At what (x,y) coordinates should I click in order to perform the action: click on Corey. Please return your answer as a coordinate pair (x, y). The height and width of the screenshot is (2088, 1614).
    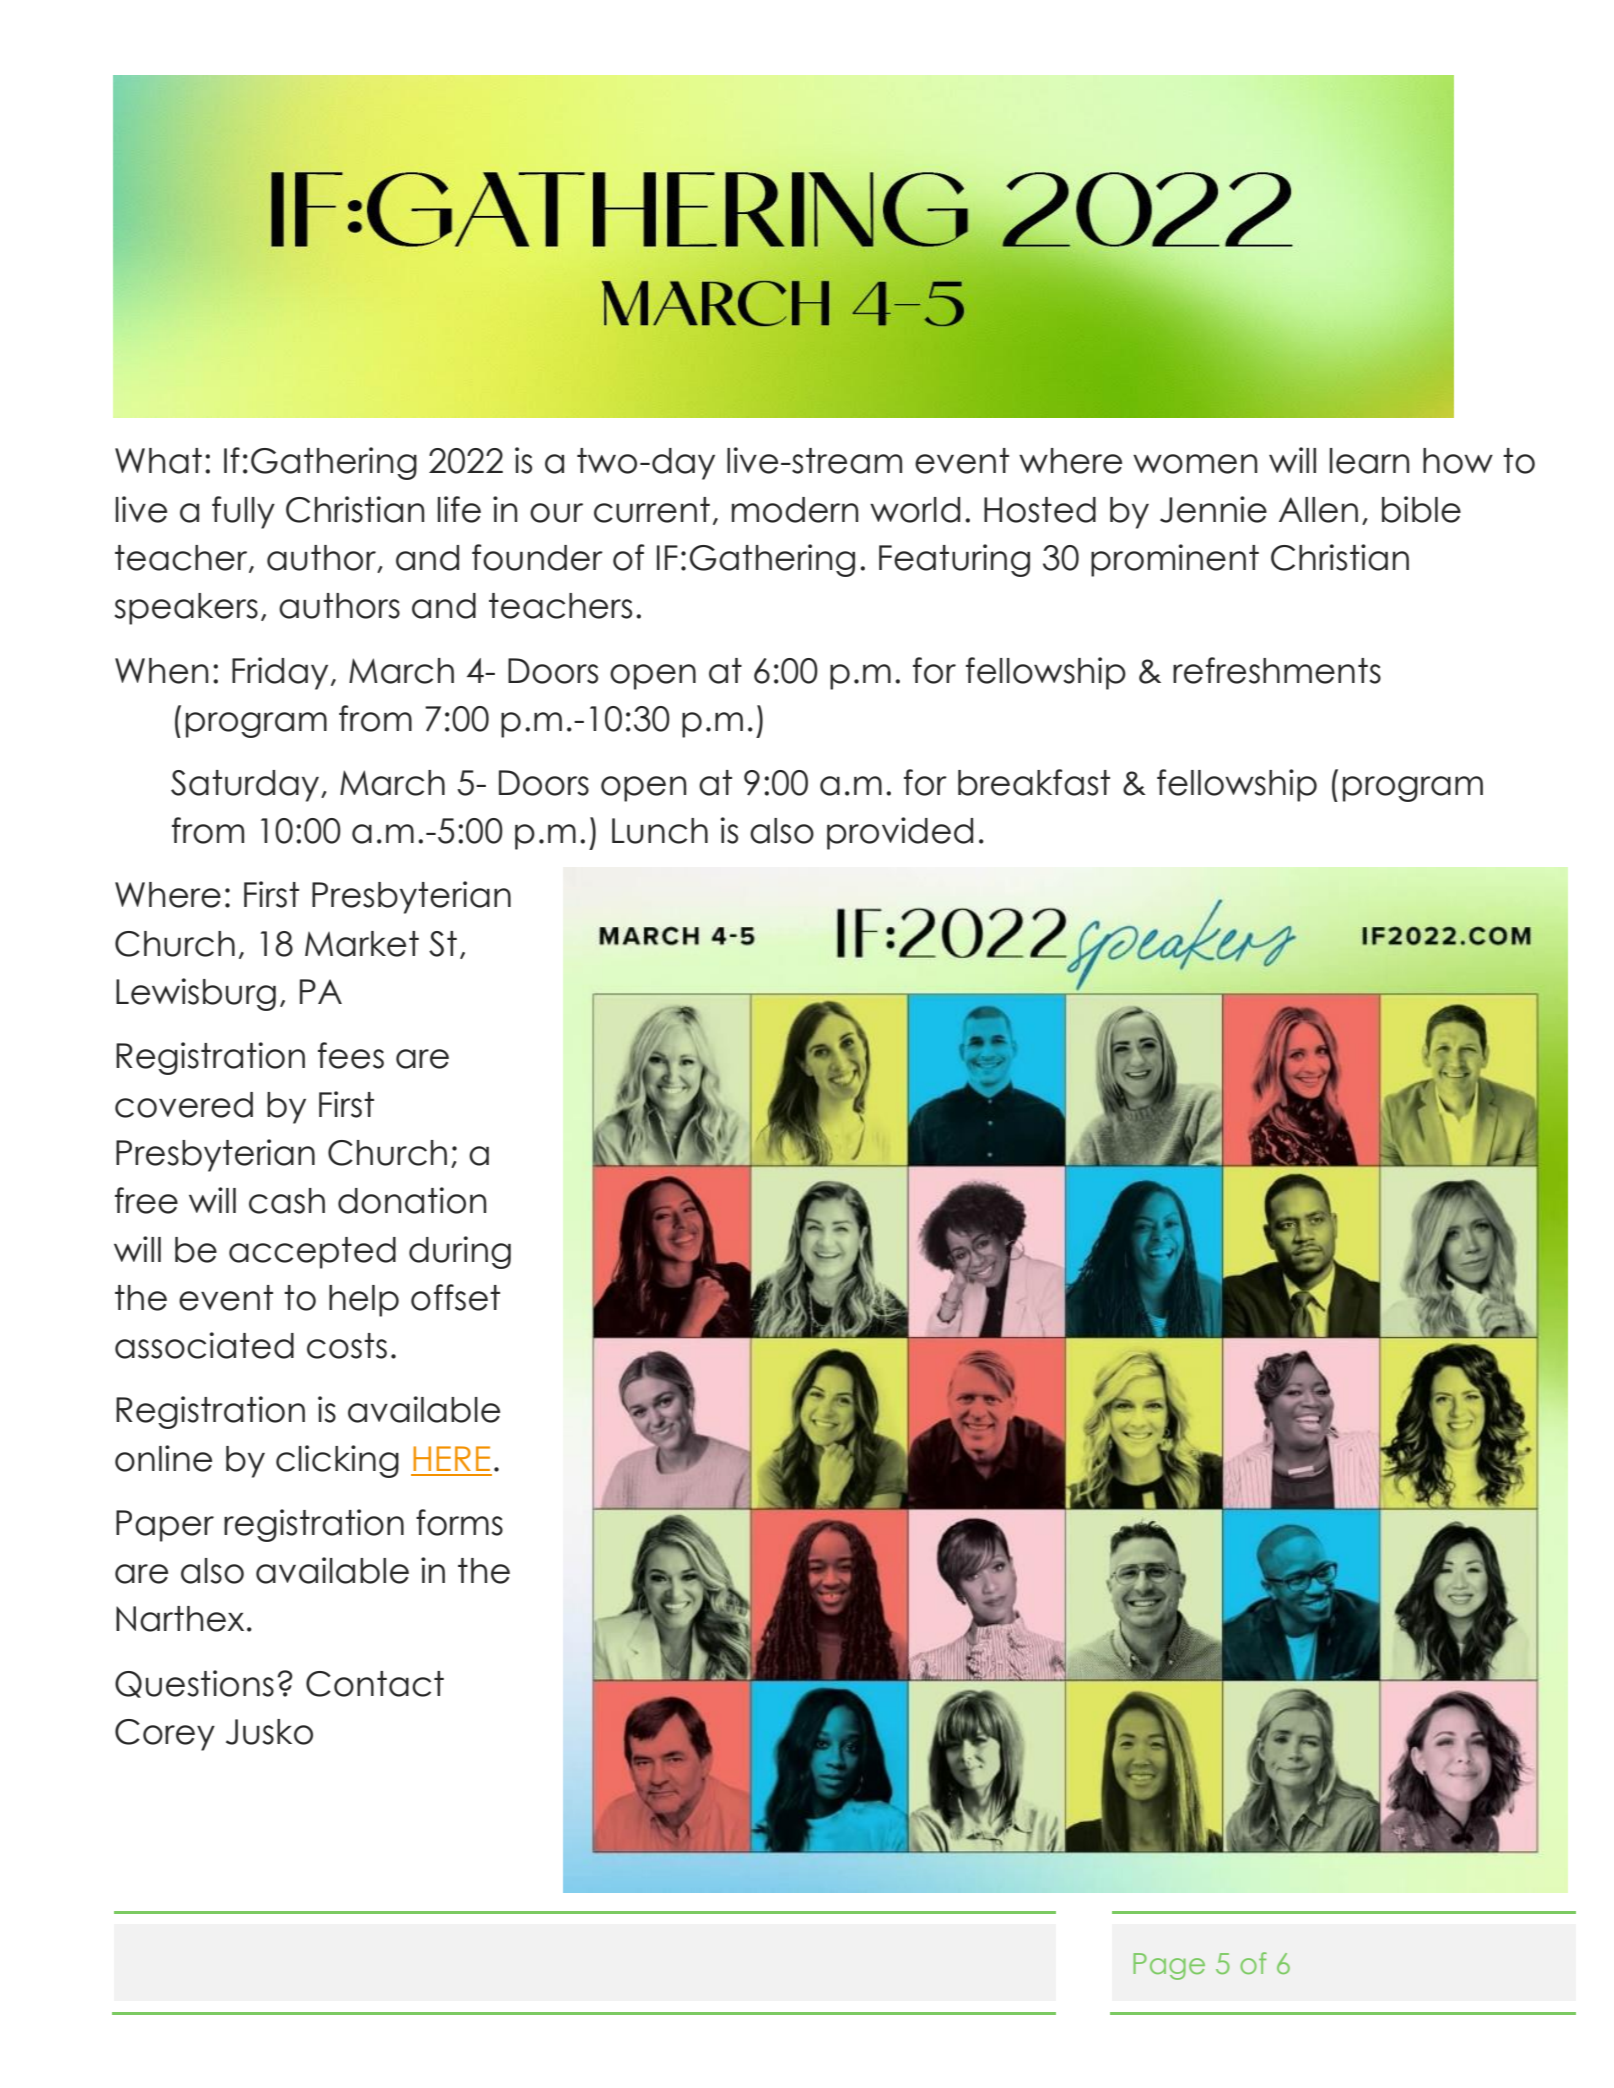
    Looking at the image, I should click on (165, 1735).
